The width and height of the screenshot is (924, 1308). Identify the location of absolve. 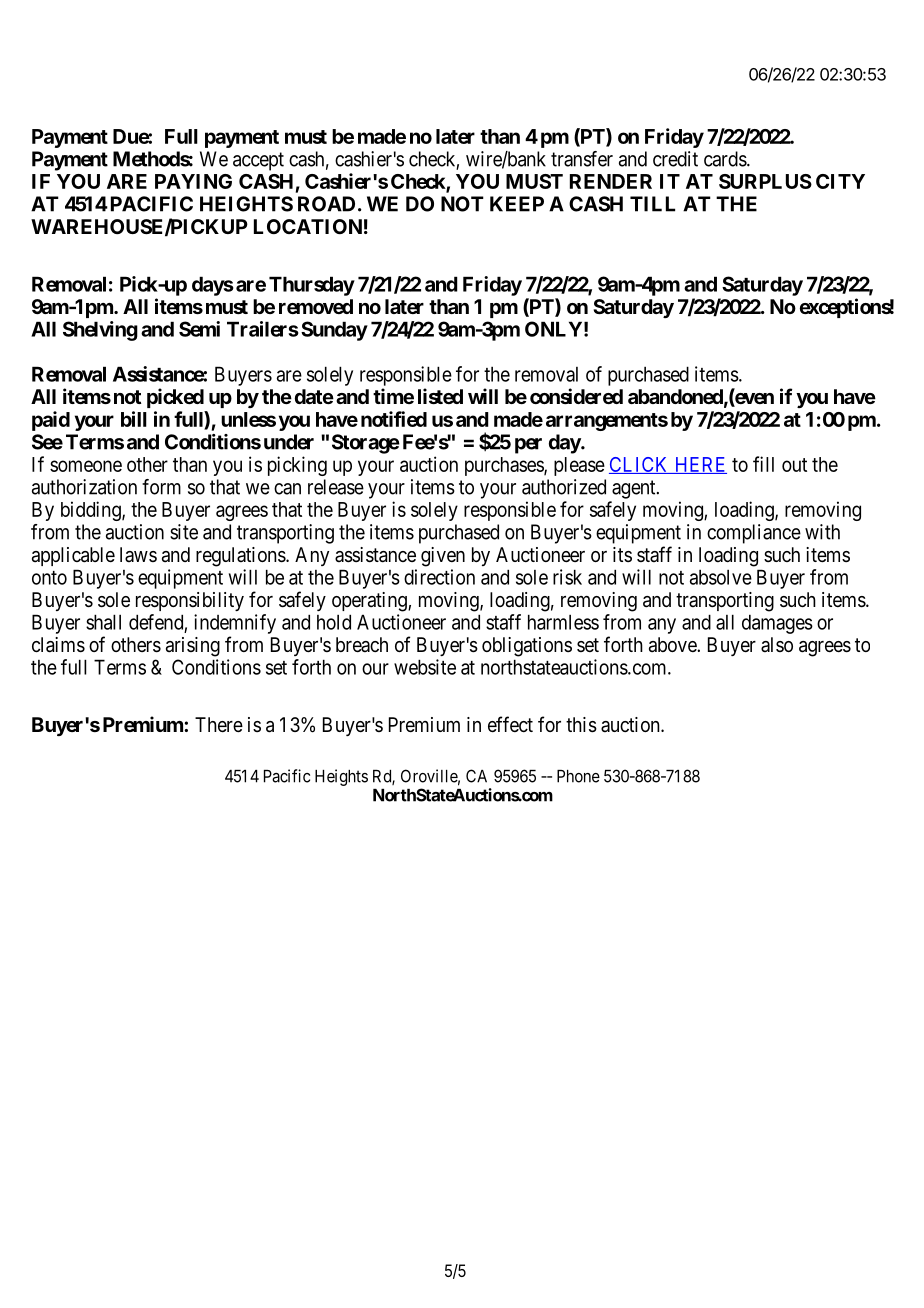
(721, 577).
